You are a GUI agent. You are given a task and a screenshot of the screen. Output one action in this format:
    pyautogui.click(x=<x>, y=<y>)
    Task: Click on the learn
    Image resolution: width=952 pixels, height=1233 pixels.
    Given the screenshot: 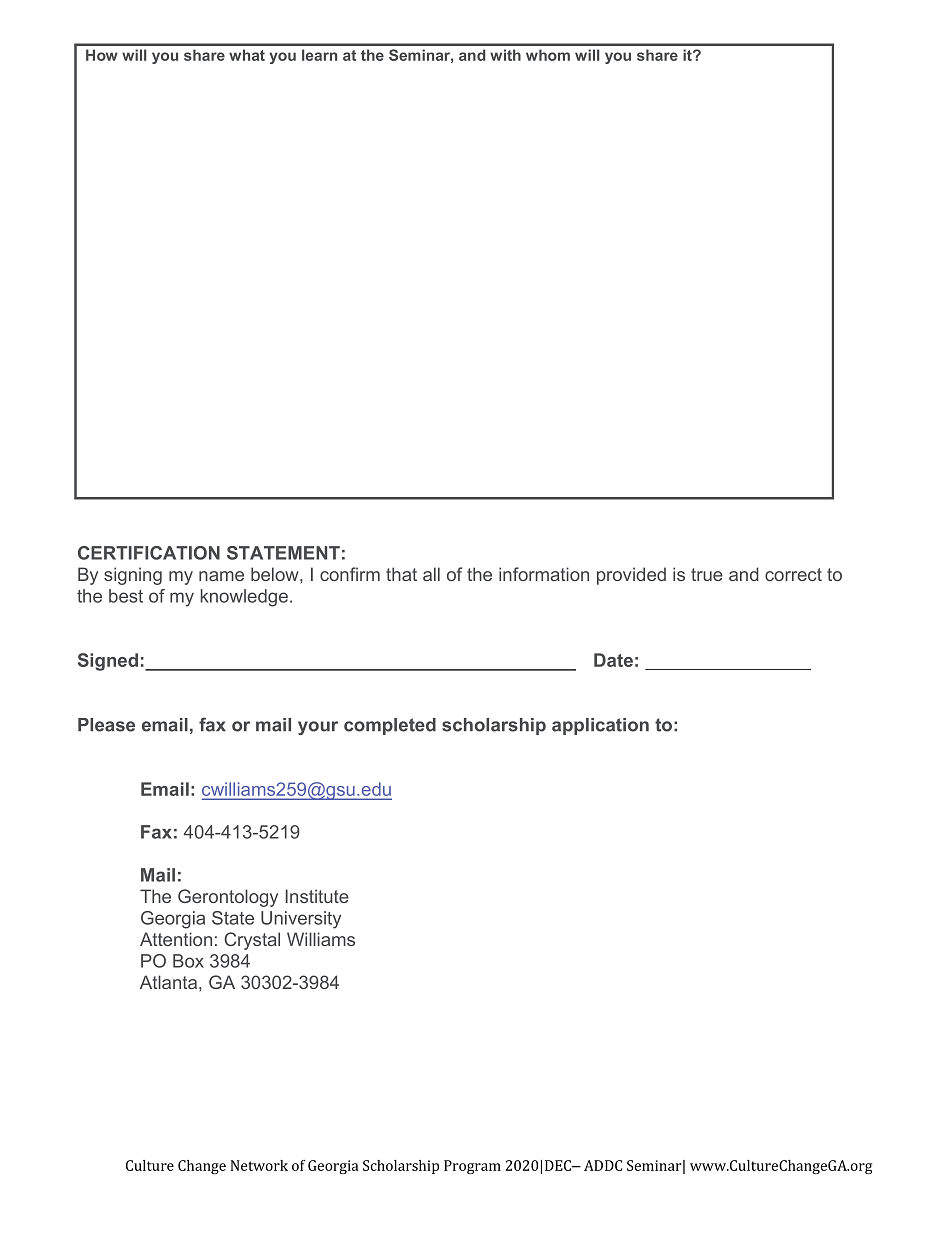 What is the action you would take?
    pyautogui.click(x=319, y=55)
